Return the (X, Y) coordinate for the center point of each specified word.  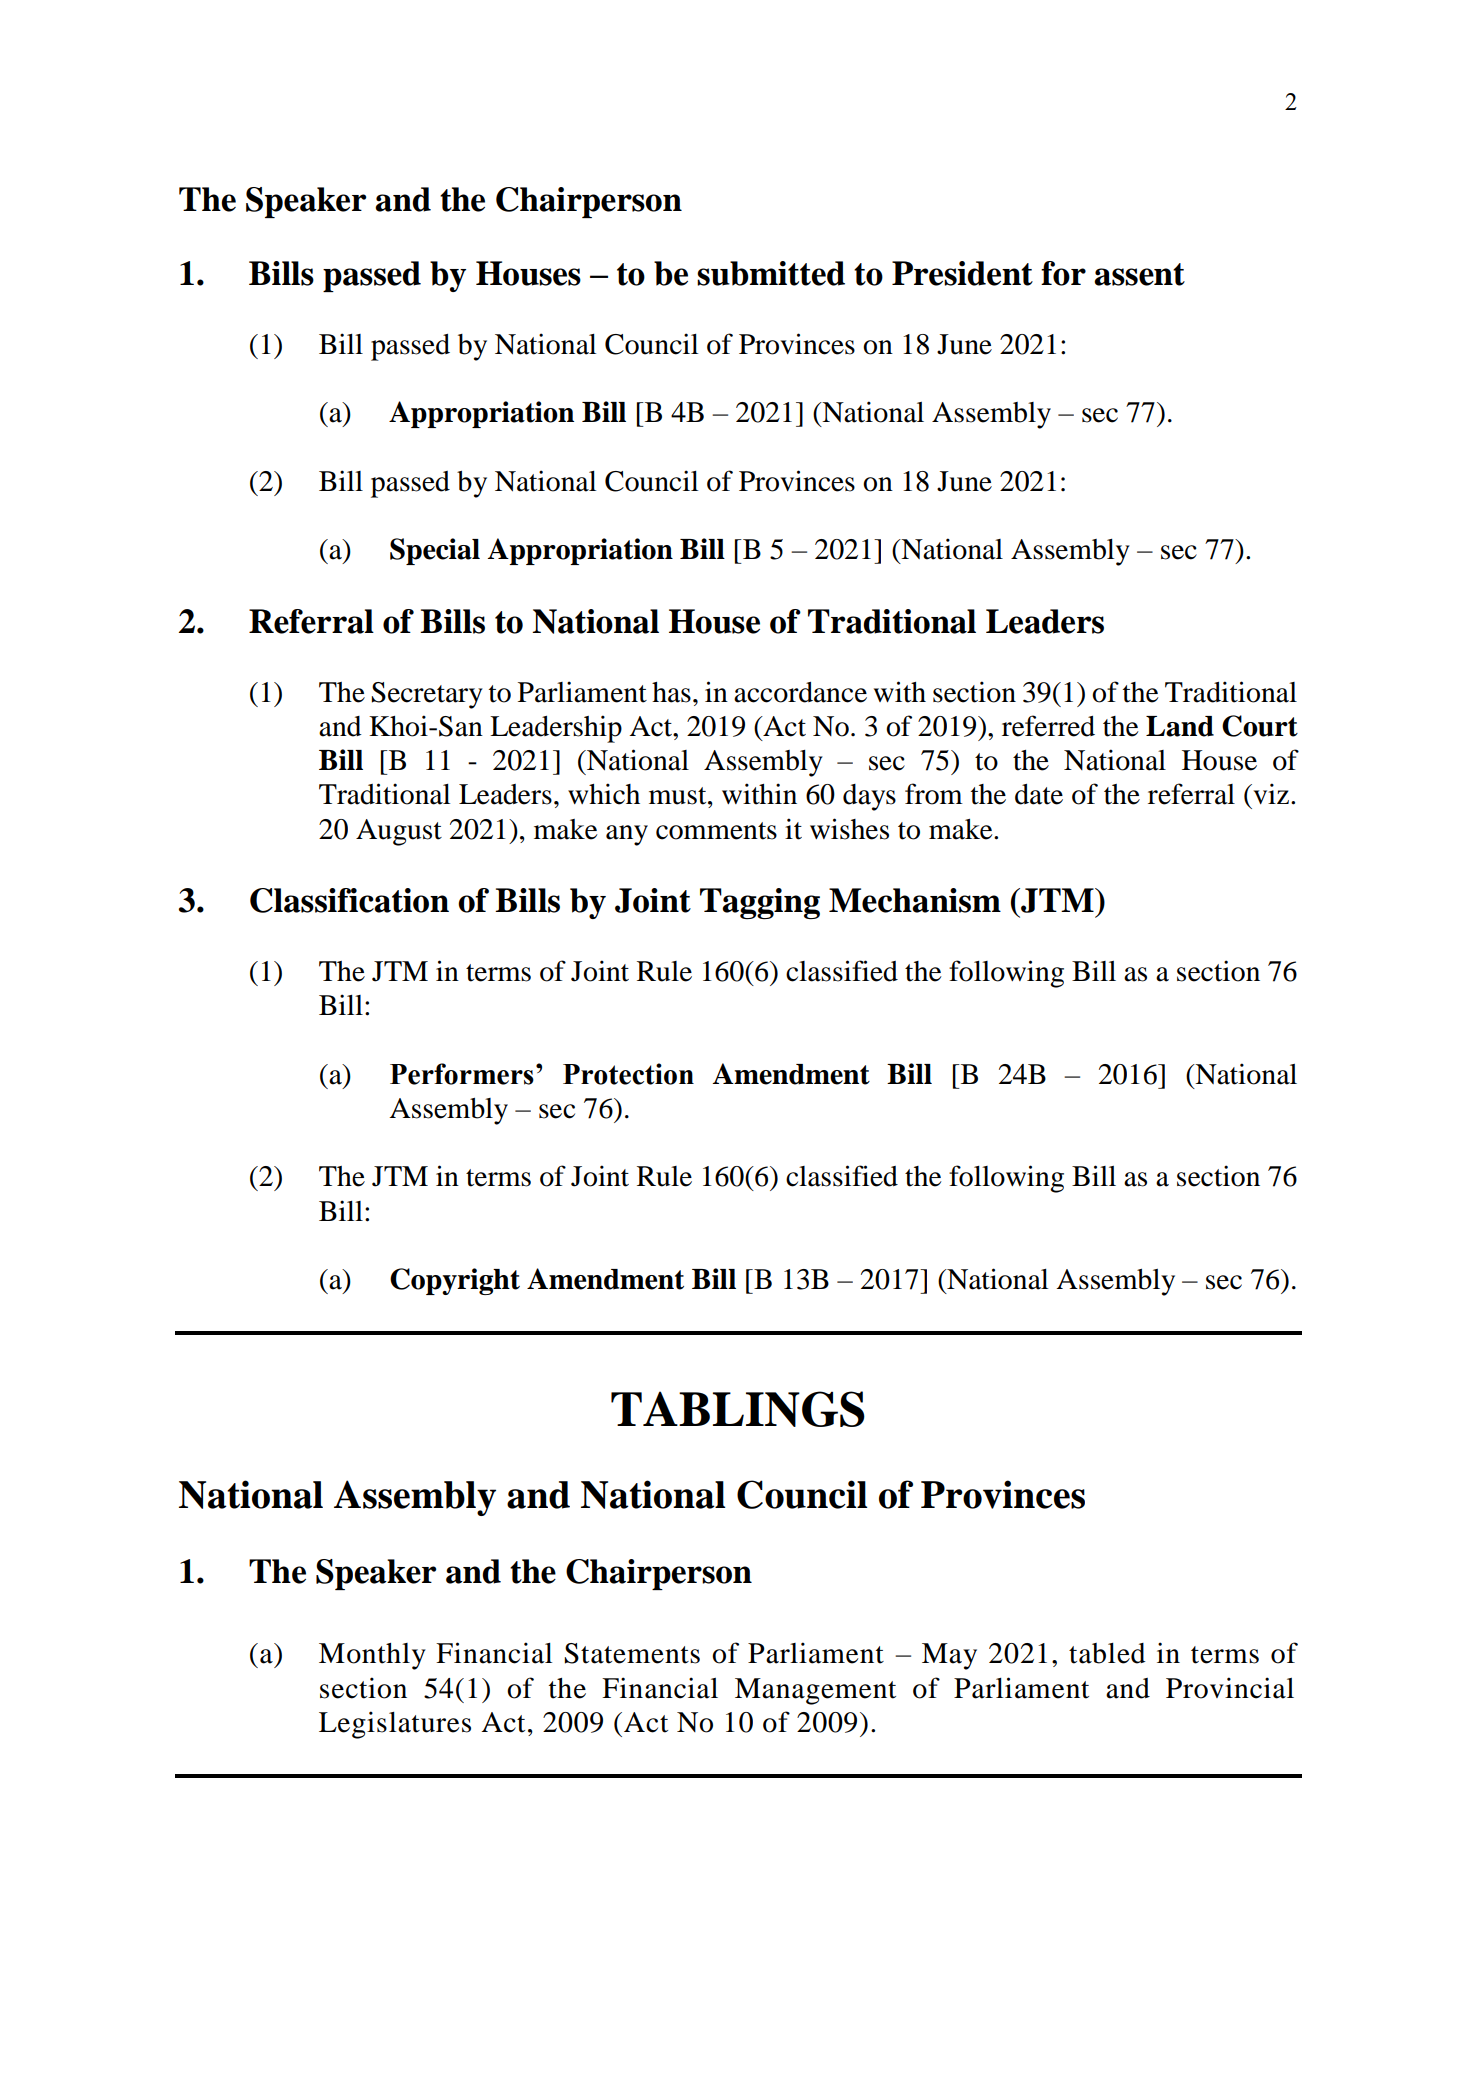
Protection (628, 1074)
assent (1139, 274)
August (399, 832)
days (869, 797)
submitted (771, 273)
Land (1180, 726)
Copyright (455, 1281)
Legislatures (395, 1725)
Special (435, 551)
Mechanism (915, 900)
